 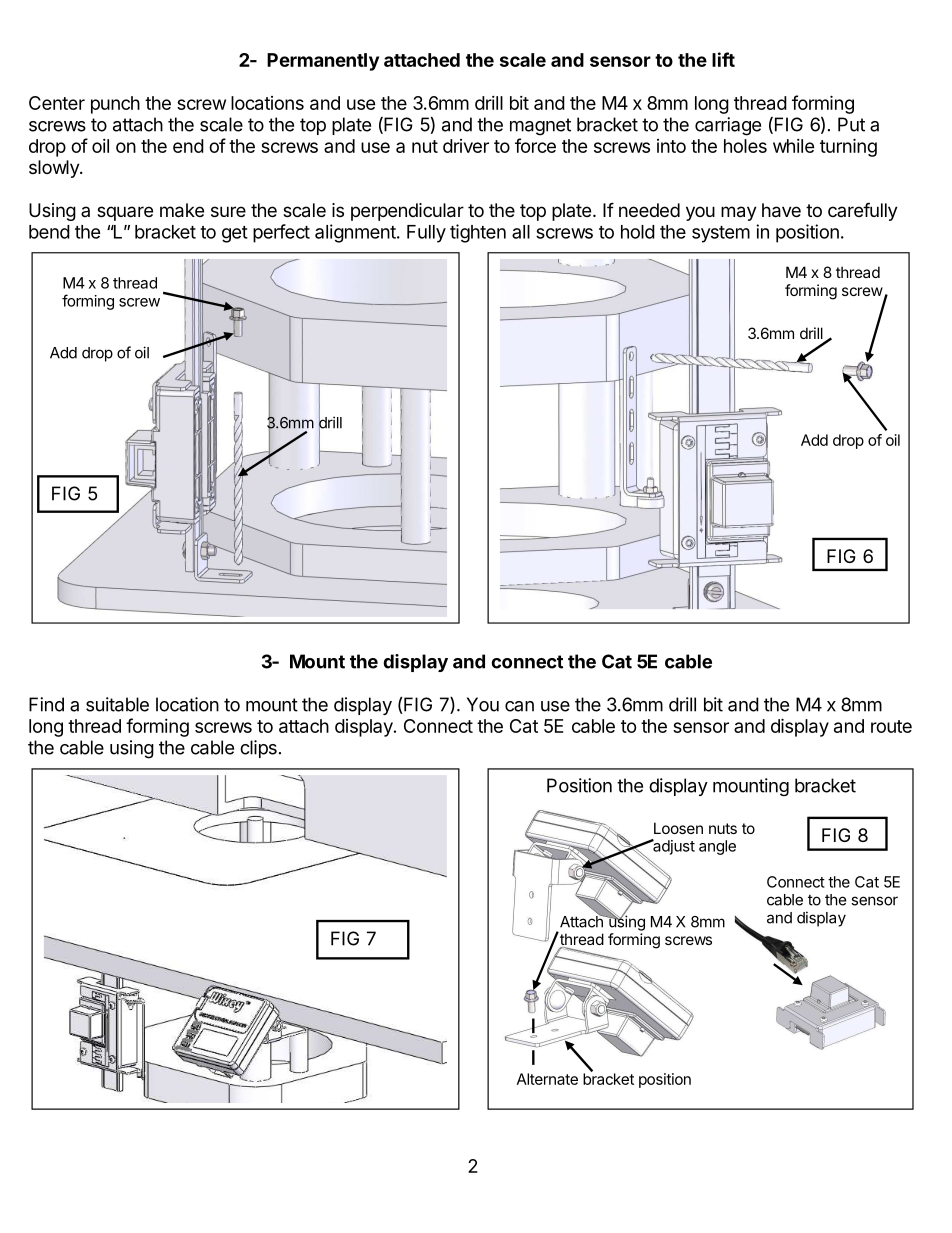 What do you see at coordinates (117, 704) in the image?
I see `suitable` at bounding box center [117, 704].
